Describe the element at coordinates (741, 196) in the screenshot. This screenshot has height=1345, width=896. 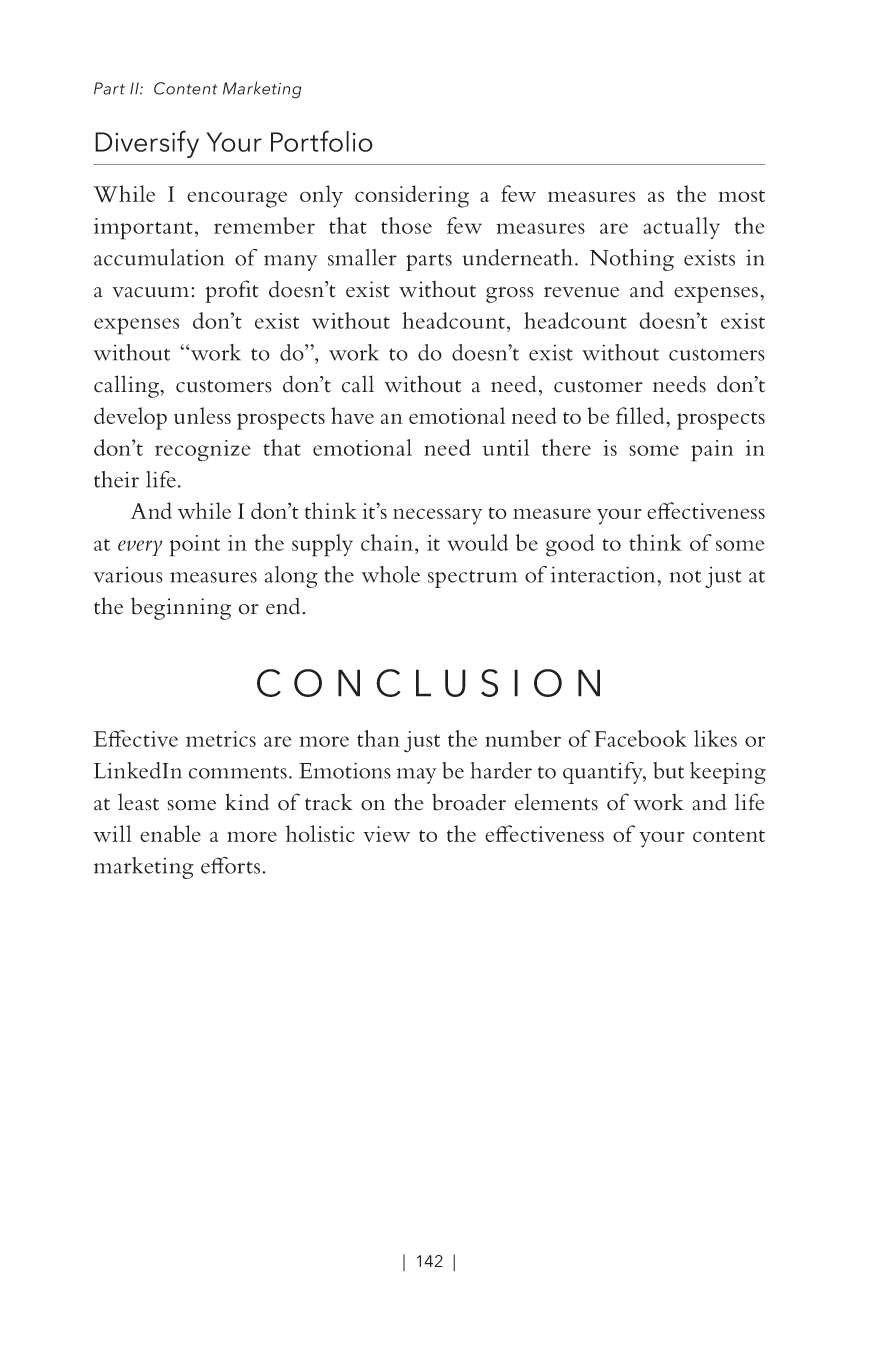
I see `most` at that location.
